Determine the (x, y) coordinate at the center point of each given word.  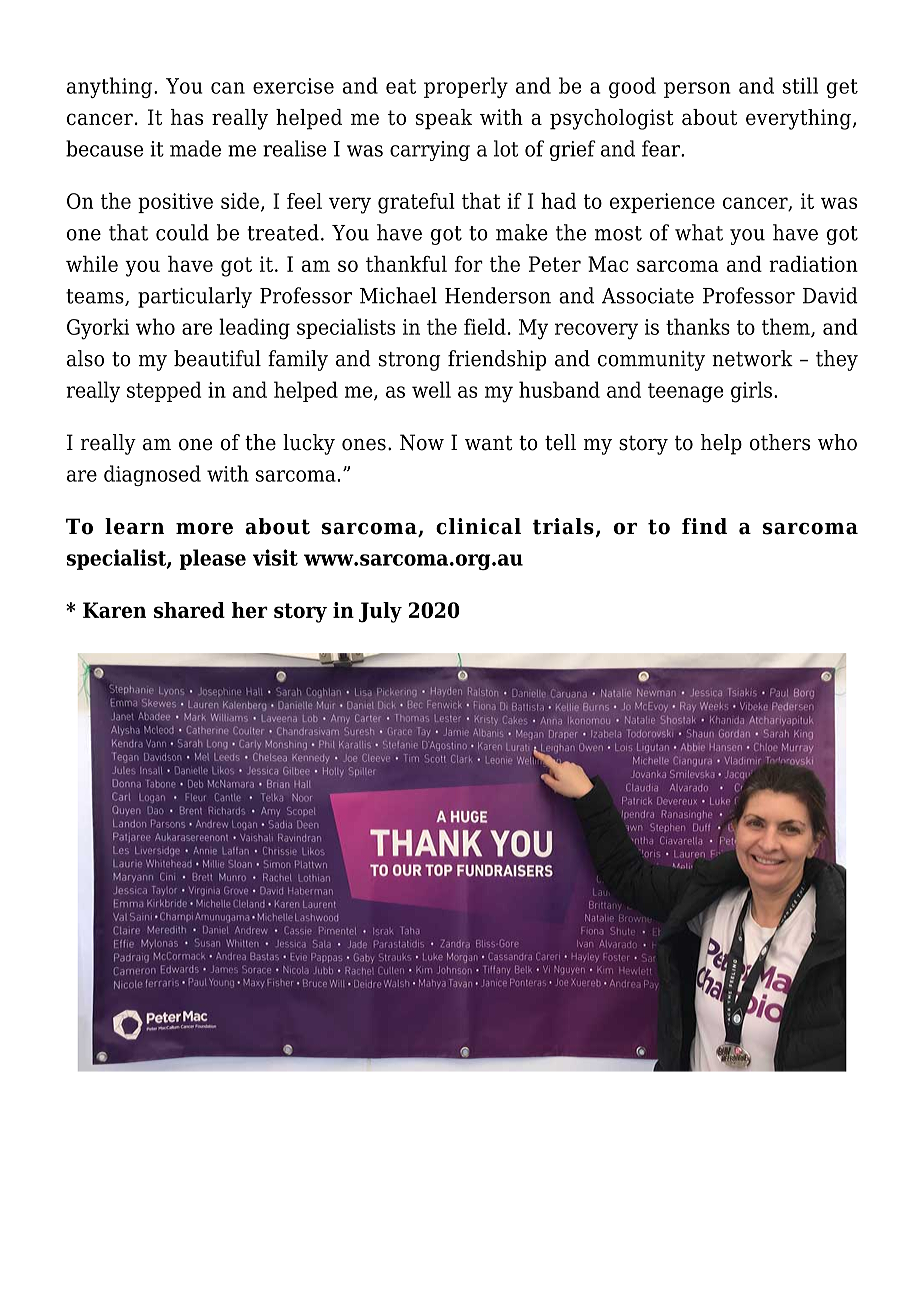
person (697, 90)
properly (466, 87)
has (187, 117)
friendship (497, 360)
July (380, 612)
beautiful (217, 358)
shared (189, 610)
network (752, 358)
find (704, 526)
